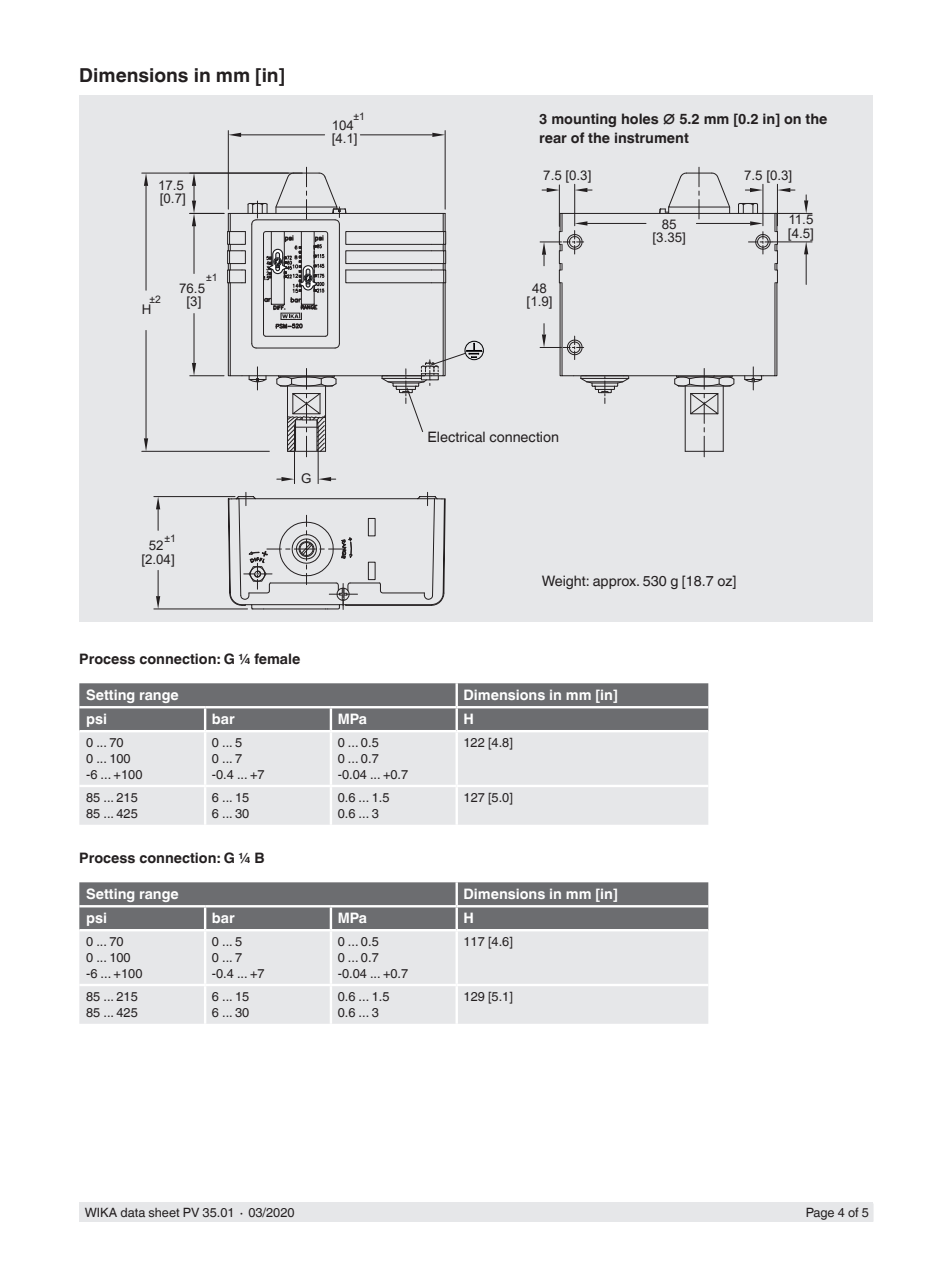  I want to click on female, so click(277, 659).
